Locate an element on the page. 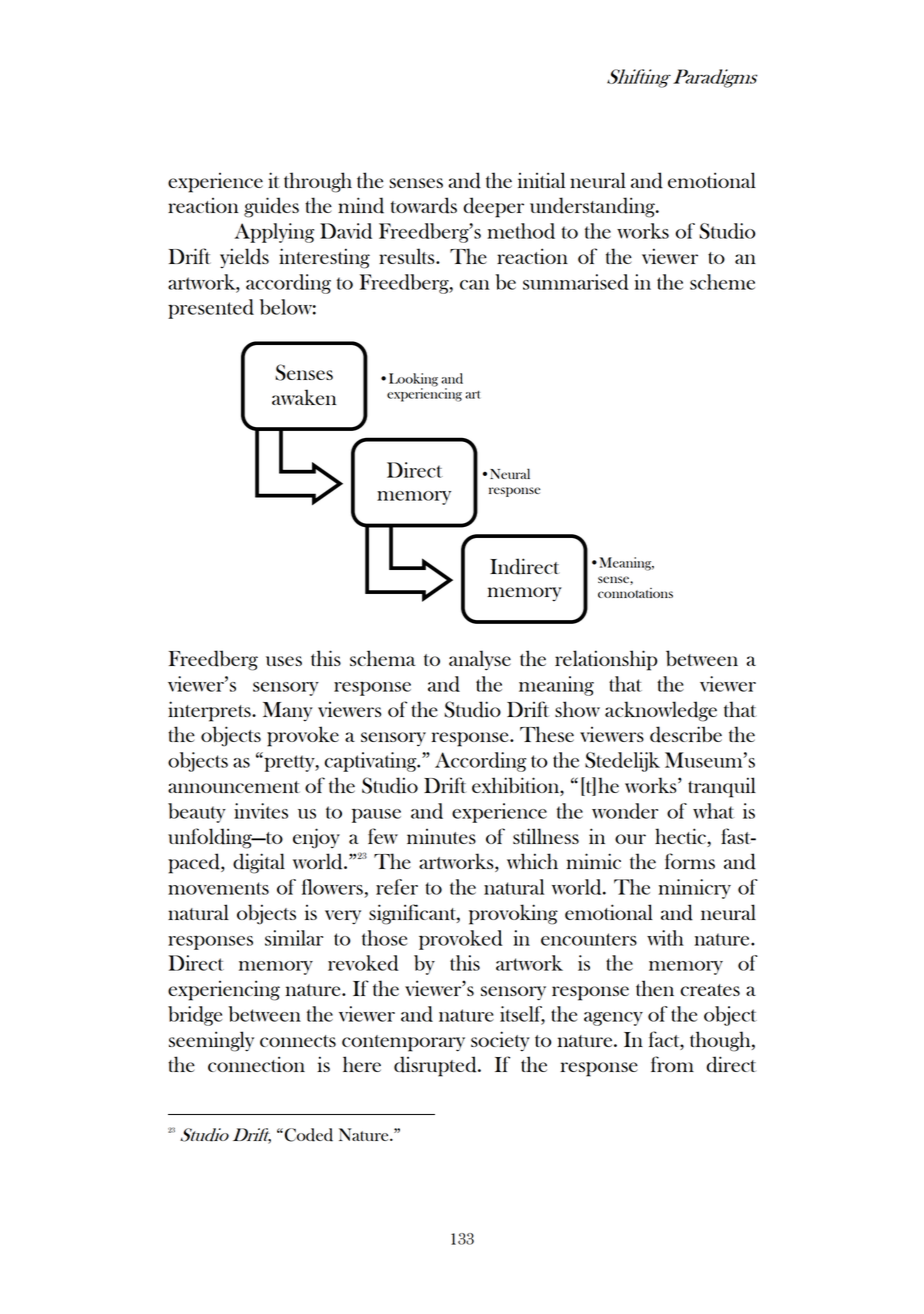 The width and height of the document is (924, 1314). understanding is located at coordinates (593, 207).
